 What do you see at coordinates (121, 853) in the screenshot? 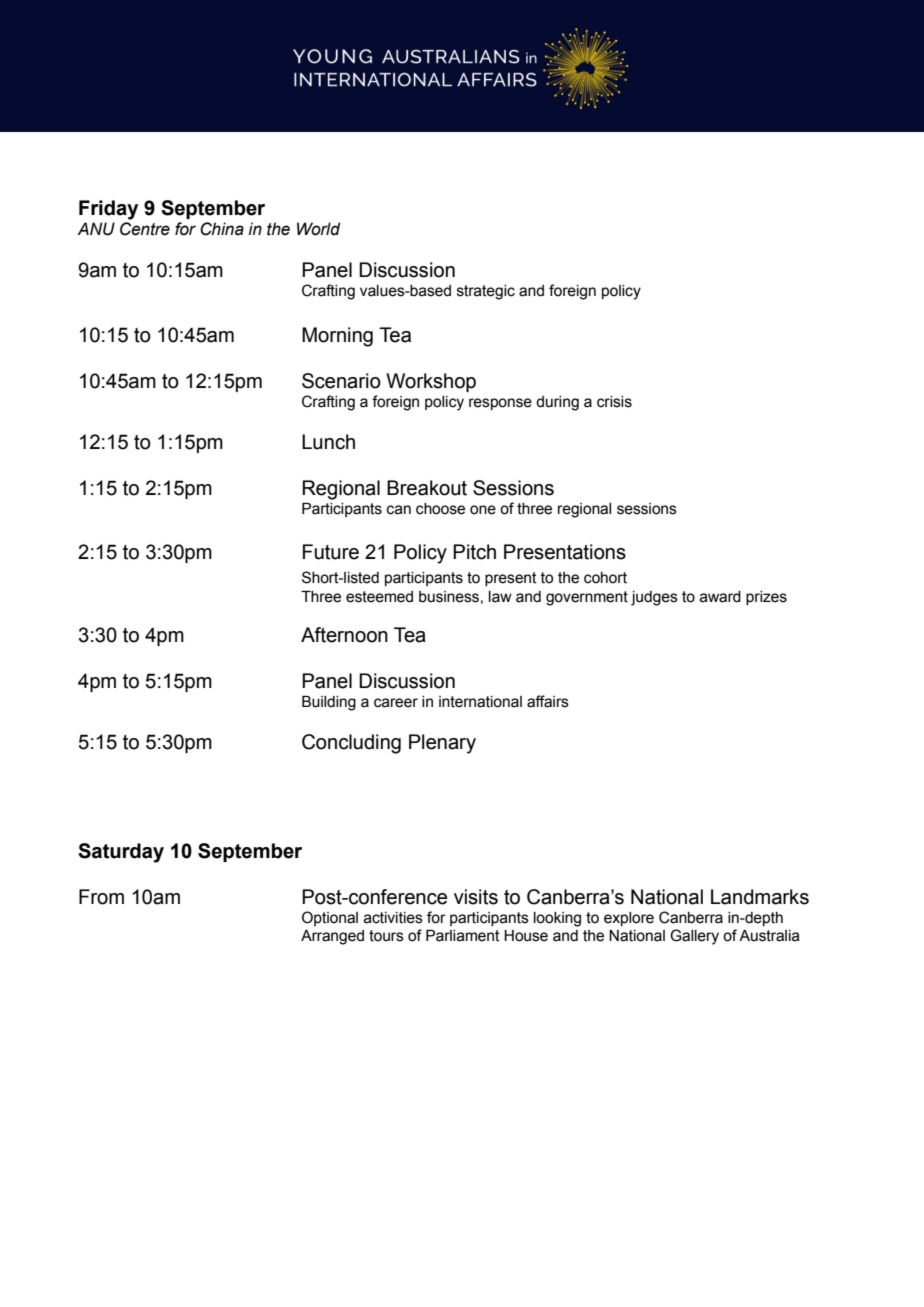
I see `Saturday` at bounding box center [121, 853].
